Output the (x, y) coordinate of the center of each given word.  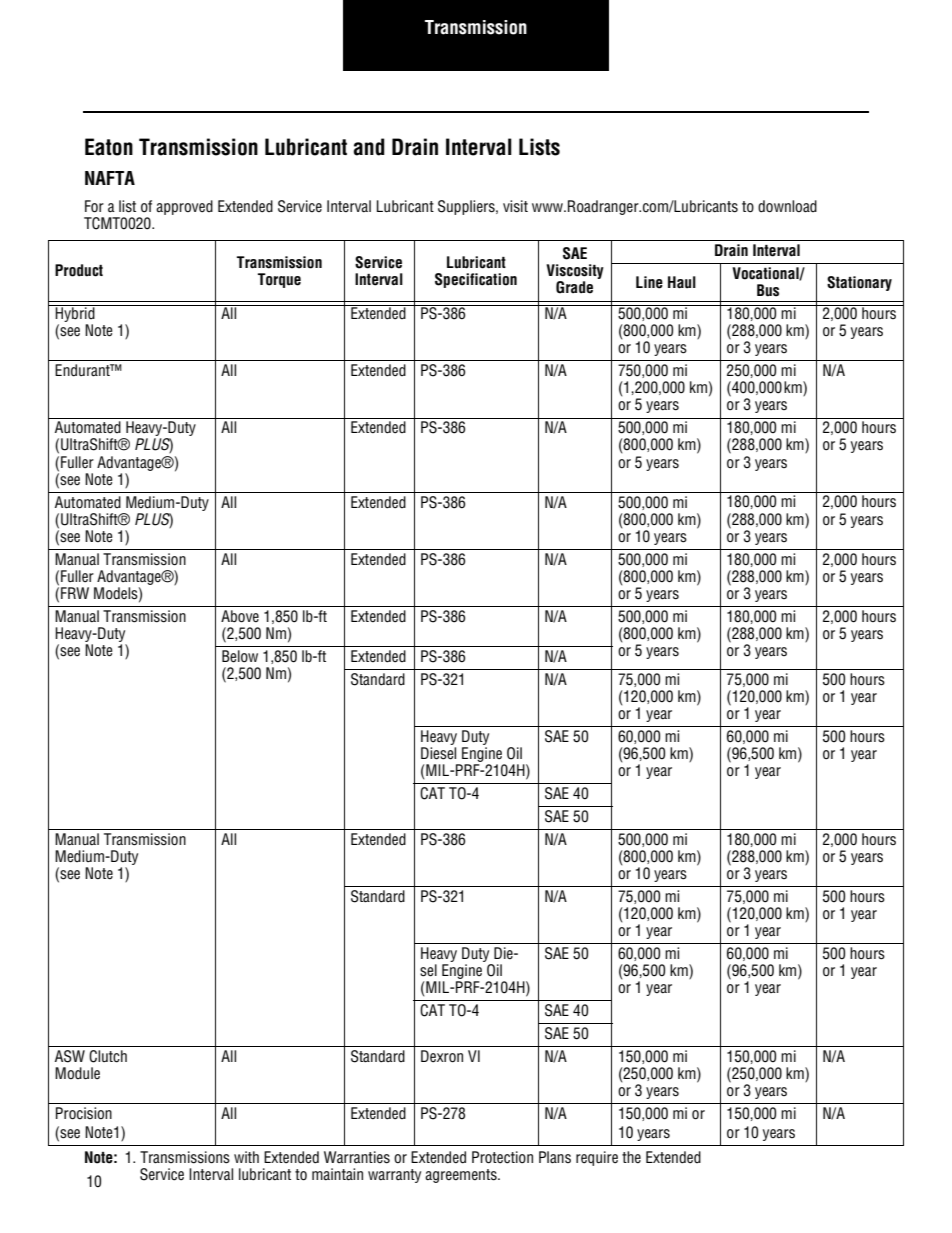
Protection (502, 1157)
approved (184, 207)
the (631, 1157)
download (787, 206)
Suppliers (467, 207)
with (246, 1157)
